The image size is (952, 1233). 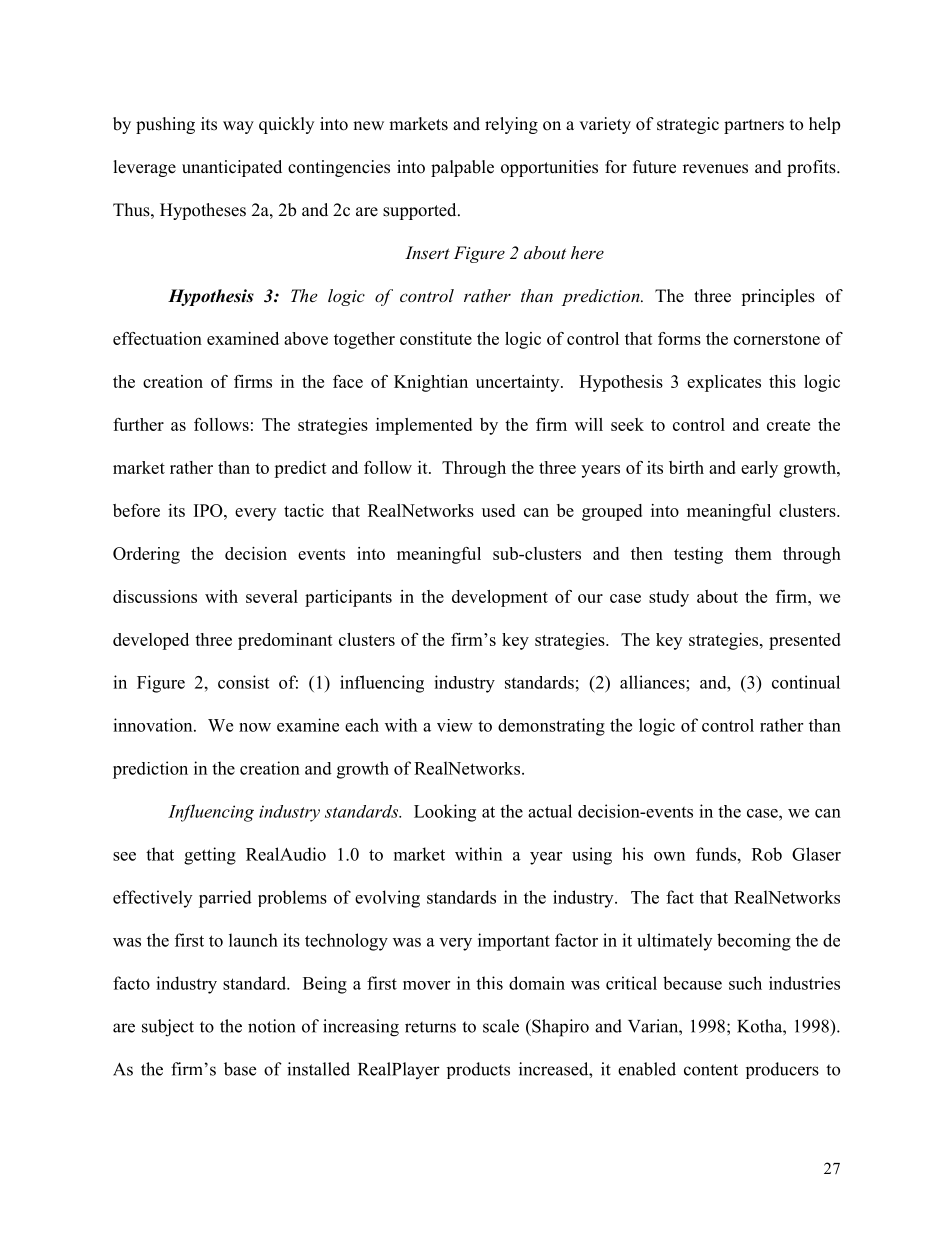 I want to click on them, so click(x=753, y=553).
